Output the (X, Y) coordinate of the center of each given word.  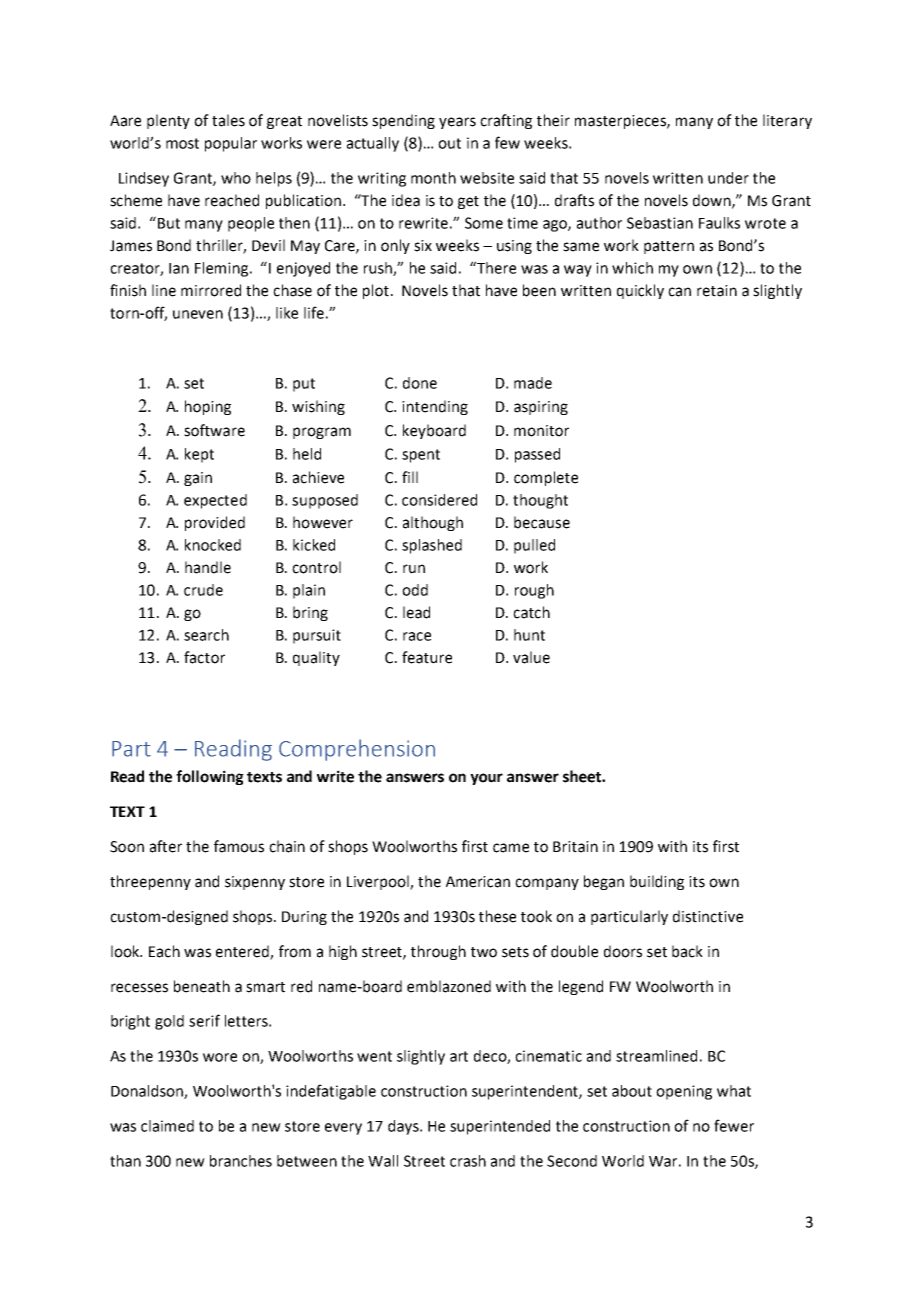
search (206, 635)
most (182, 143)
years (457, 123)
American (478, 882)
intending (435, 407)
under (728, 178)
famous (239, 846)
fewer (734, 1125)
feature (427, 657)
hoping (208, 407)
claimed (167, 1126)
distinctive (708, 916)
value (531, 657)
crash (468, 1161)
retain (717, 291)
